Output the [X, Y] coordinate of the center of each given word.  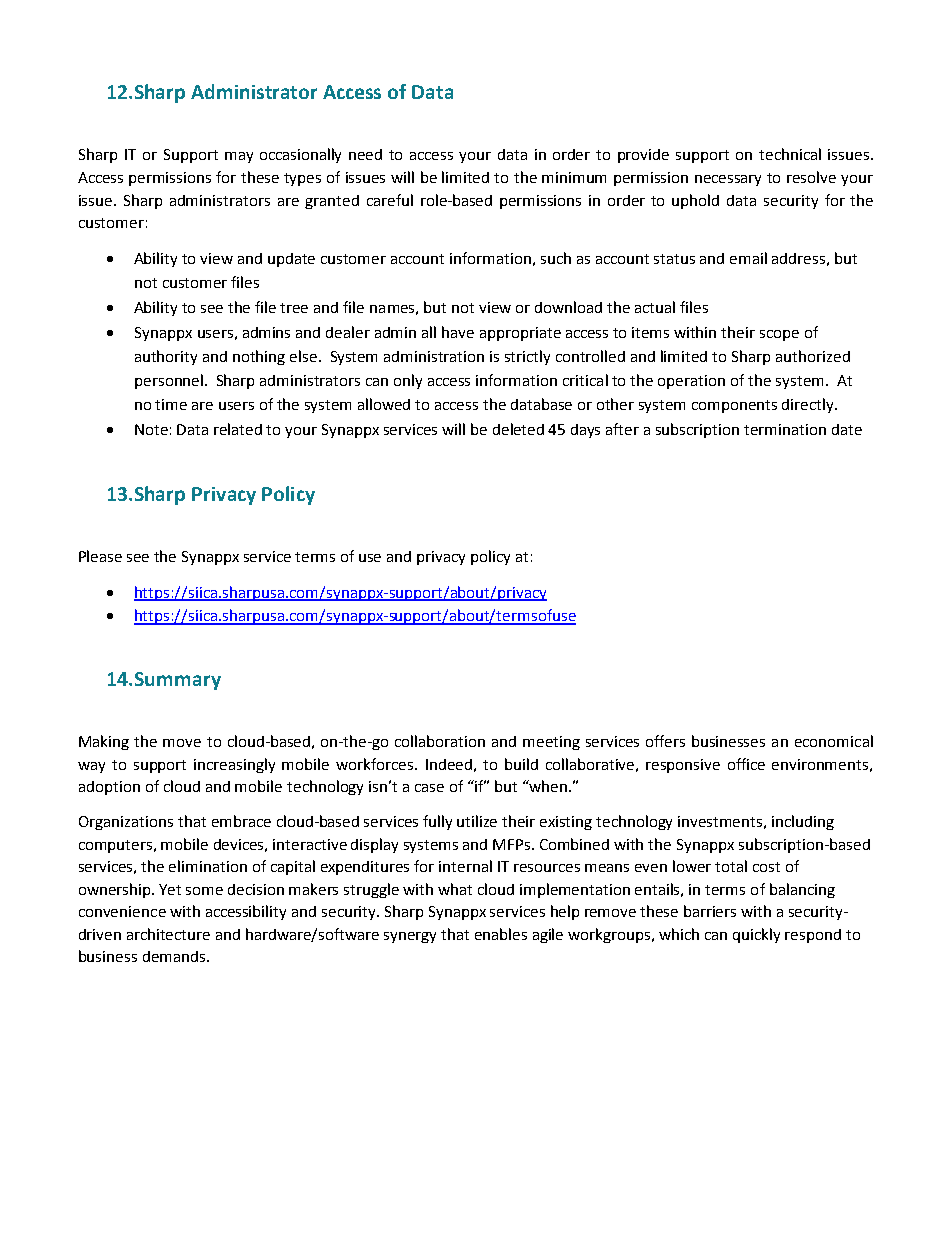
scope [779, 335]
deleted [518, 429]
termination [785, 429]
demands [175, 956]
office [746, 764]
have [458, 332]
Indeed [449, 764]
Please [100, 556]
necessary [728, 180]
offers [665, 741]
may [239, 157]
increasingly [234, 765]
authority [166, 357]
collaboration [440, 741]
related [238, 429]
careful [390, 200]
